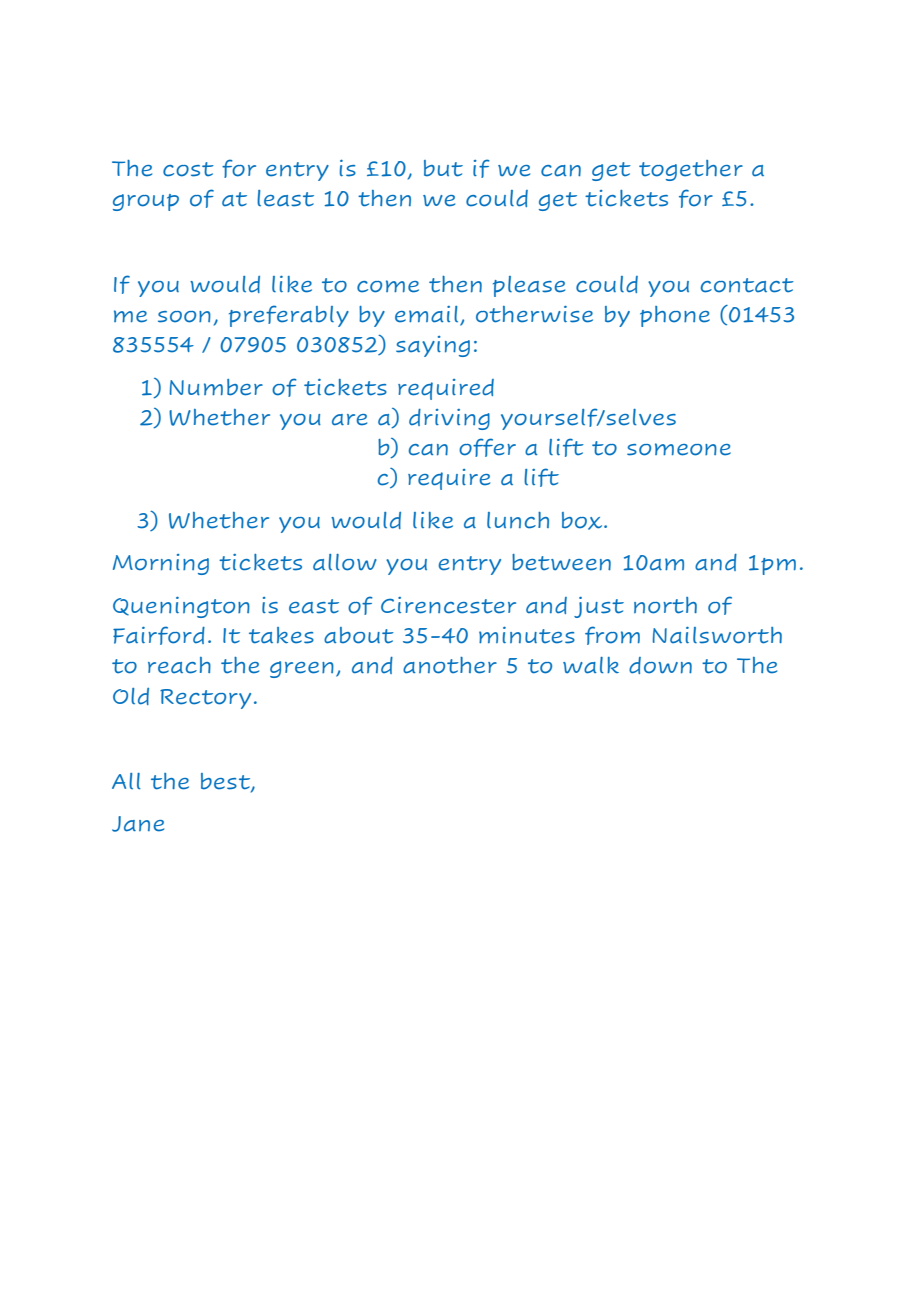 This screenshot has height=1308, width=924. I want to click on about, so click(359, 635).
